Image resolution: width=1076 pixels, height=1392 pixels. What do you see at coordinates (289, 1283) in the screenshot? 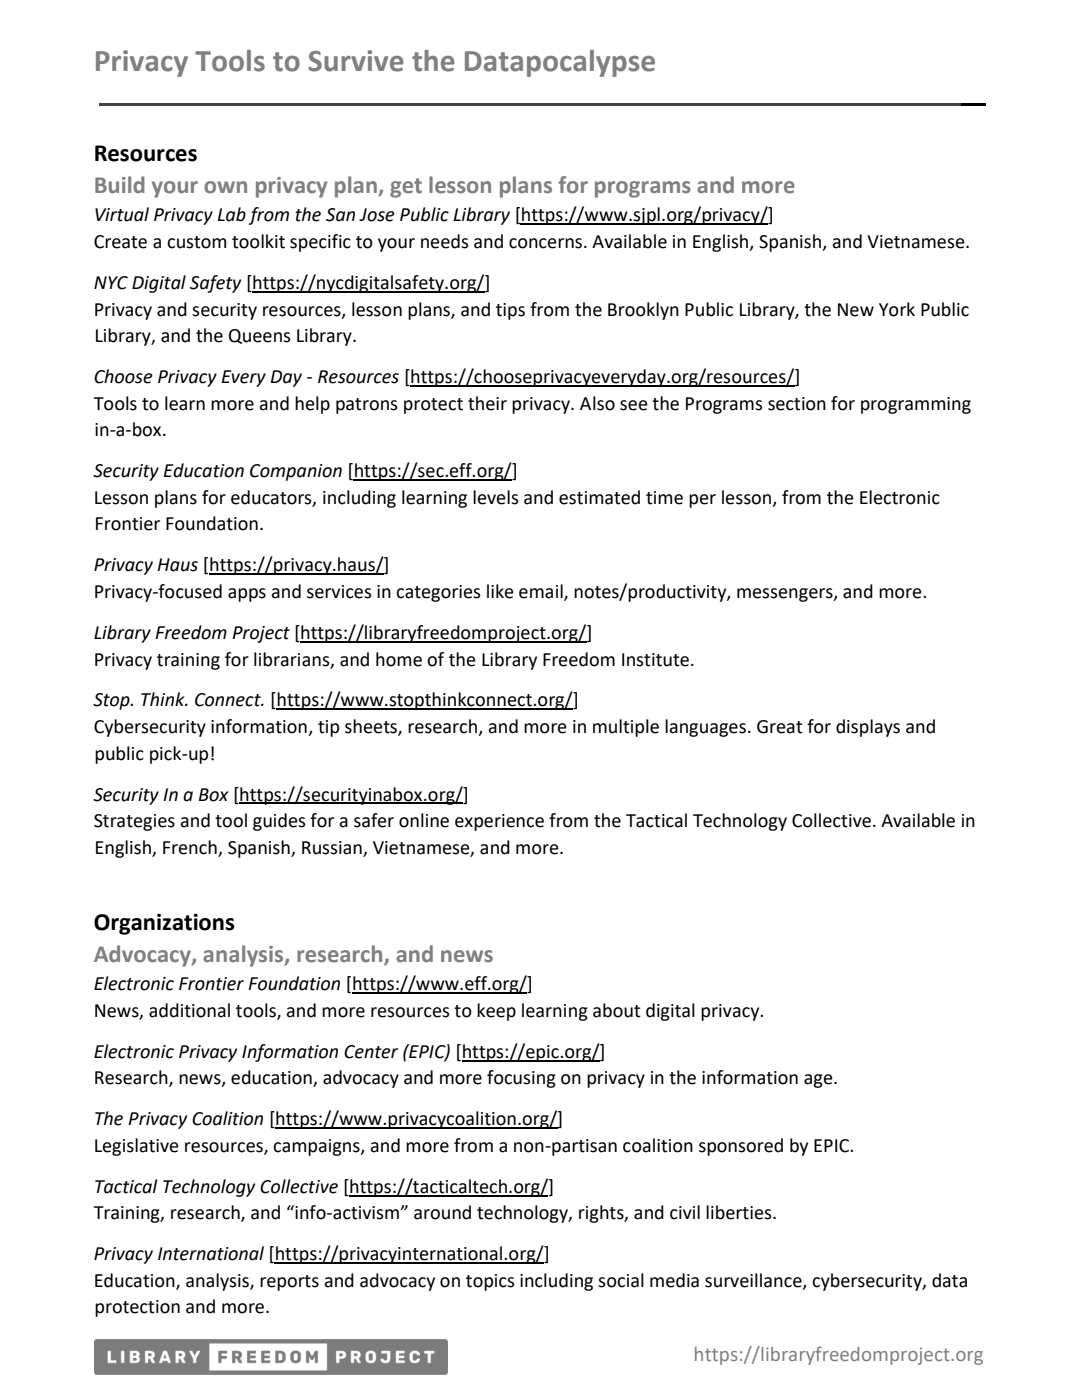
I see `reports` at bounding box center [289, 1283].
